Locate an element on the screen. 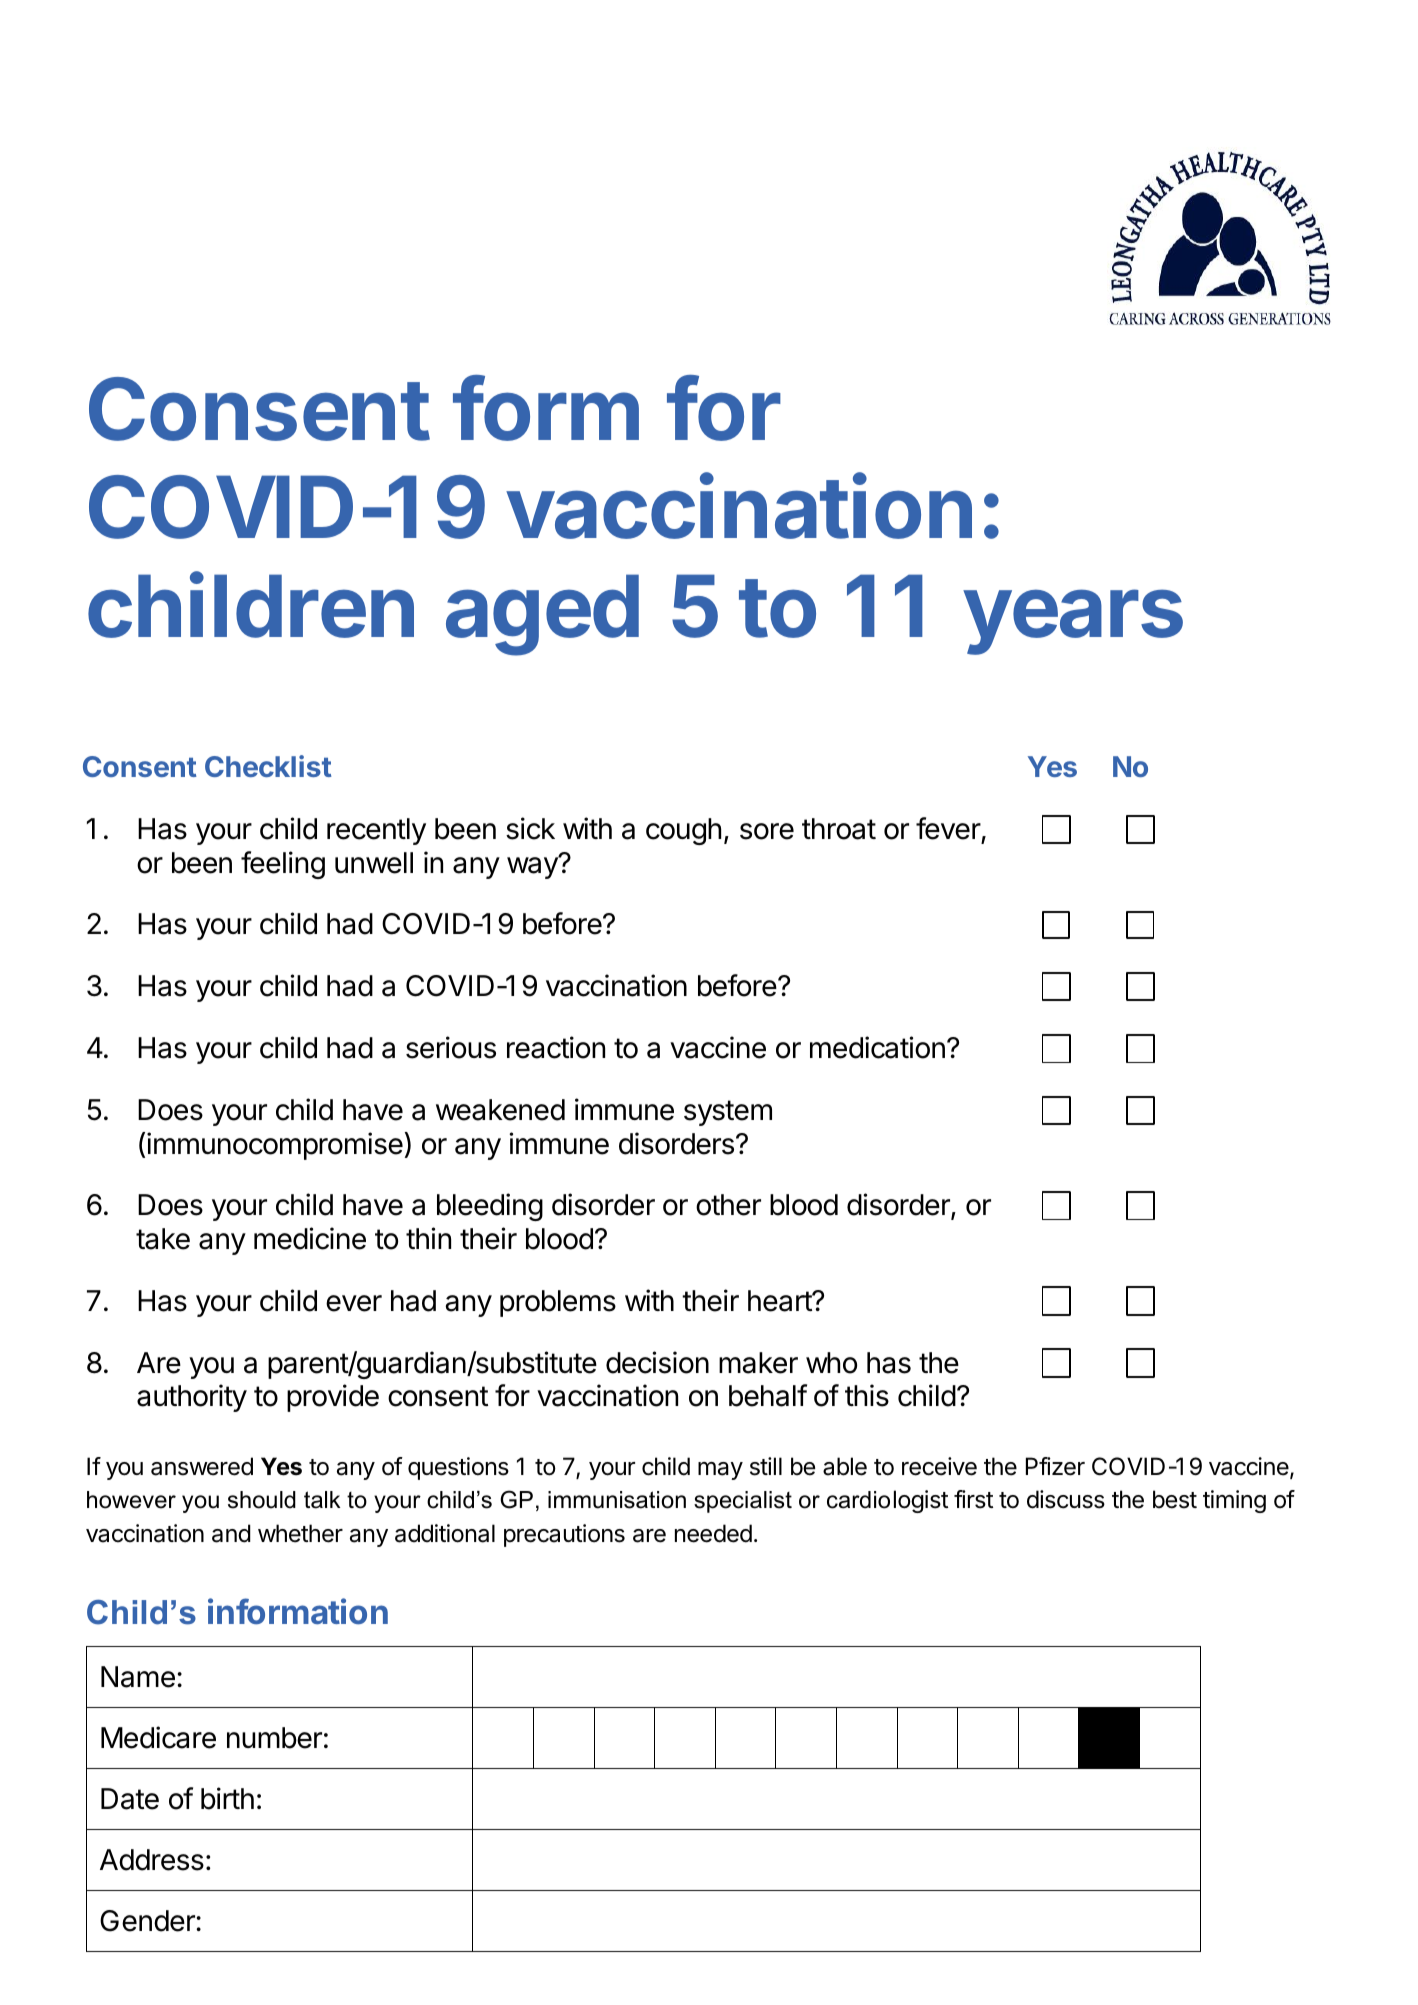  Checklist is located at coordinates (268, 766).
